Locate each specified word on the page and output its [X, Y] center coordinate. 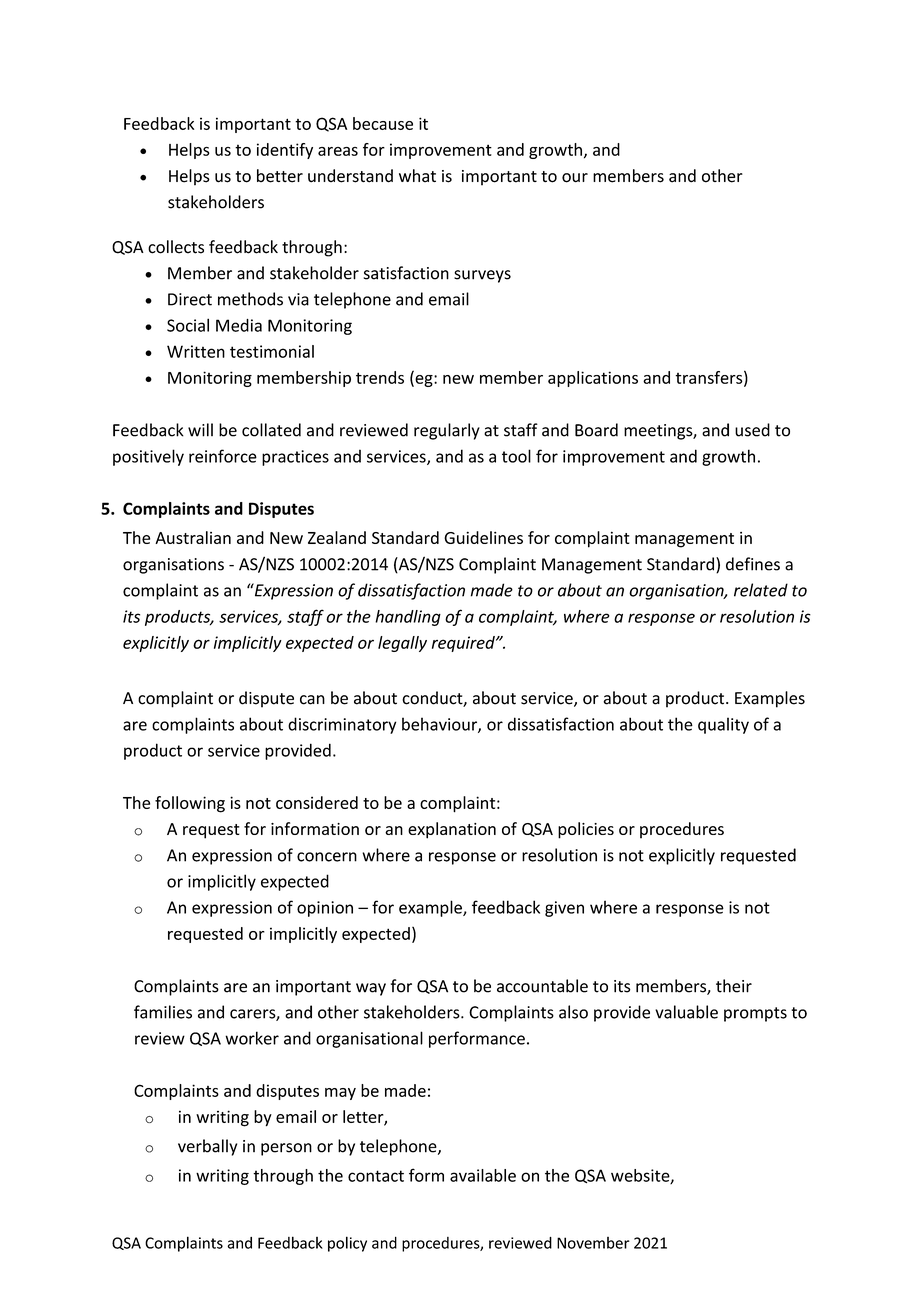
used [752, 430]
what [417, 176]
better [280, 176]
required [464, 644]
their [734, 986]
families [163, 1012]
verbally [207, 1147]
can [312, 700]
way [371, 989]
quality [723, 725]
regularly [447, 431]
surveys [482, 276]
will [200, 430]
